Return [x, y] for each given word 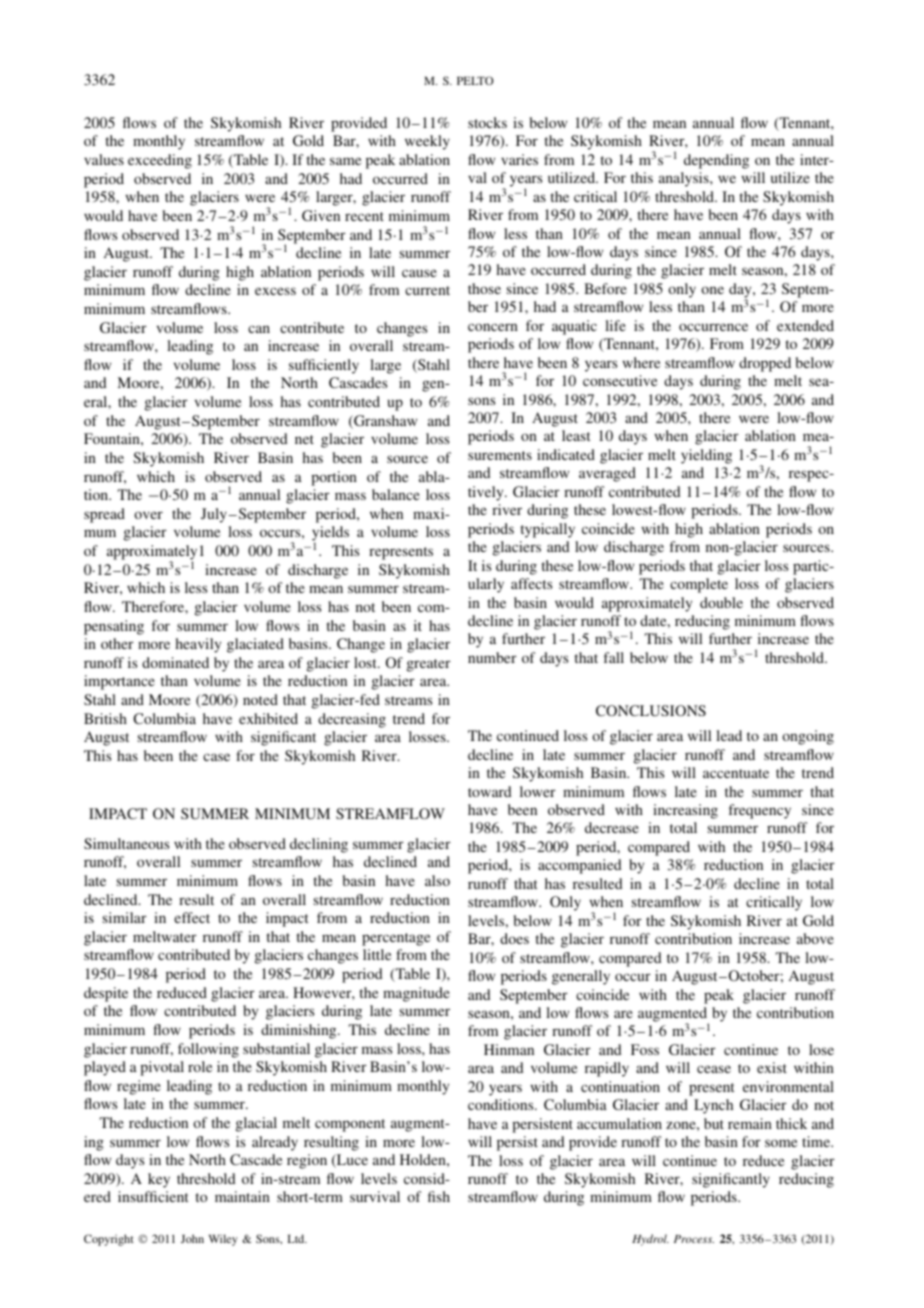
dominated [175, 662]
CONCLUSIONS [651, 710]
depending [716, 161]
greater [429, 665]
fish [439, 1196]
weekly [427, 142]
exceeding [160, 161]
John [192, 1238]
